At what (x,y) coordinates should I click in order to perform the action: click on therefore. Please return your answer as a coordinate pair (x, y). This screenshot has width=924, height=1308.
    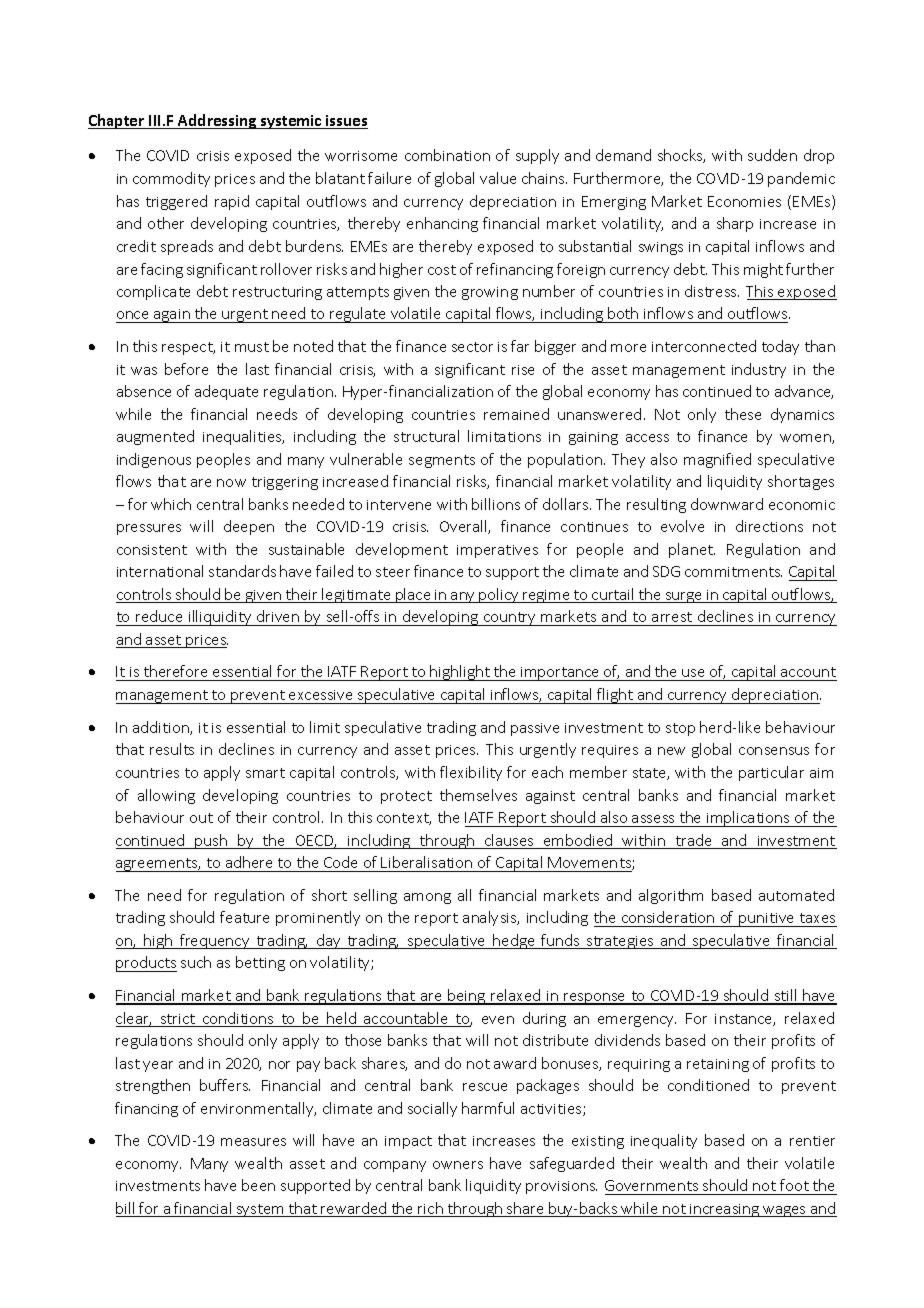
    Looking at the image, I should click on (175, 671).
